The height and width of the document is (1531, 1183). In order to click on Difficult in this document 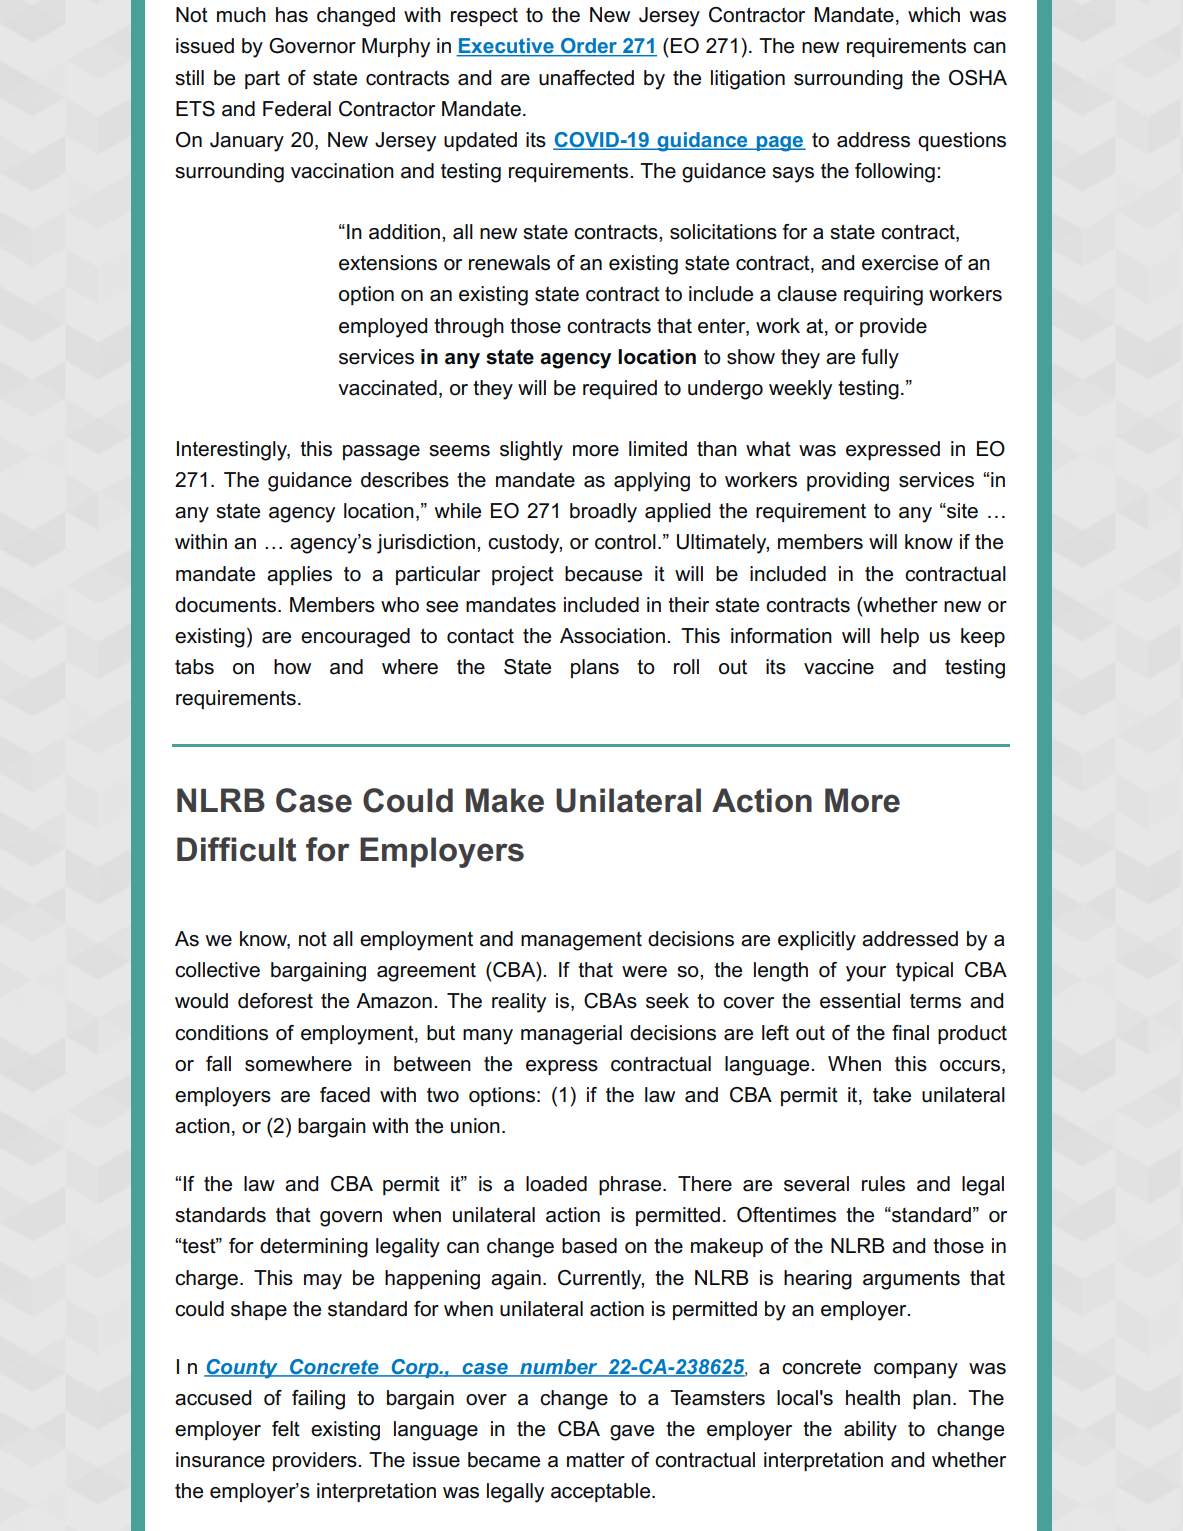, I will do `click(236, 849)`.
